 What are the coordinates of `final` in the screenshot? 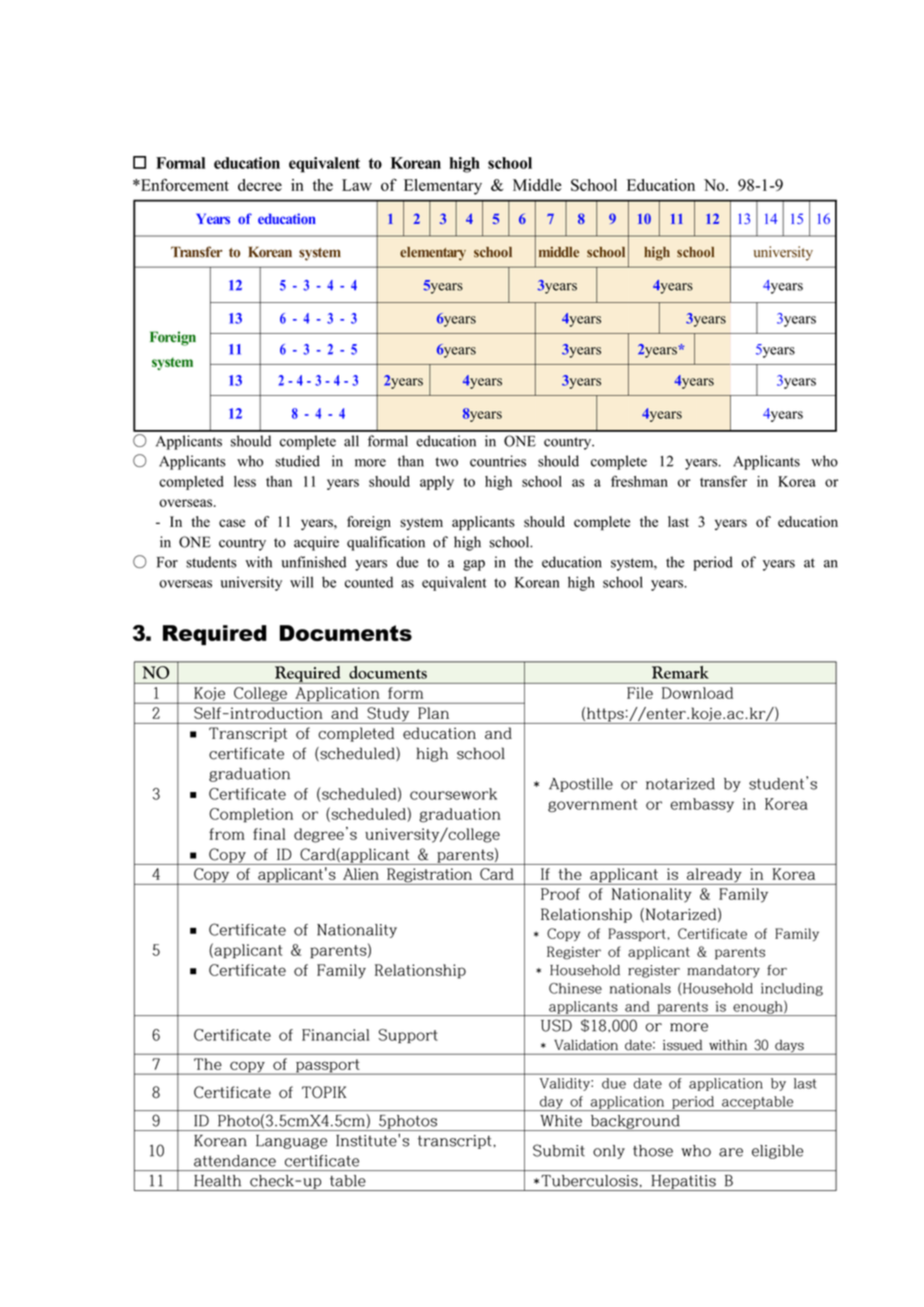 It's located at (269, 834).
